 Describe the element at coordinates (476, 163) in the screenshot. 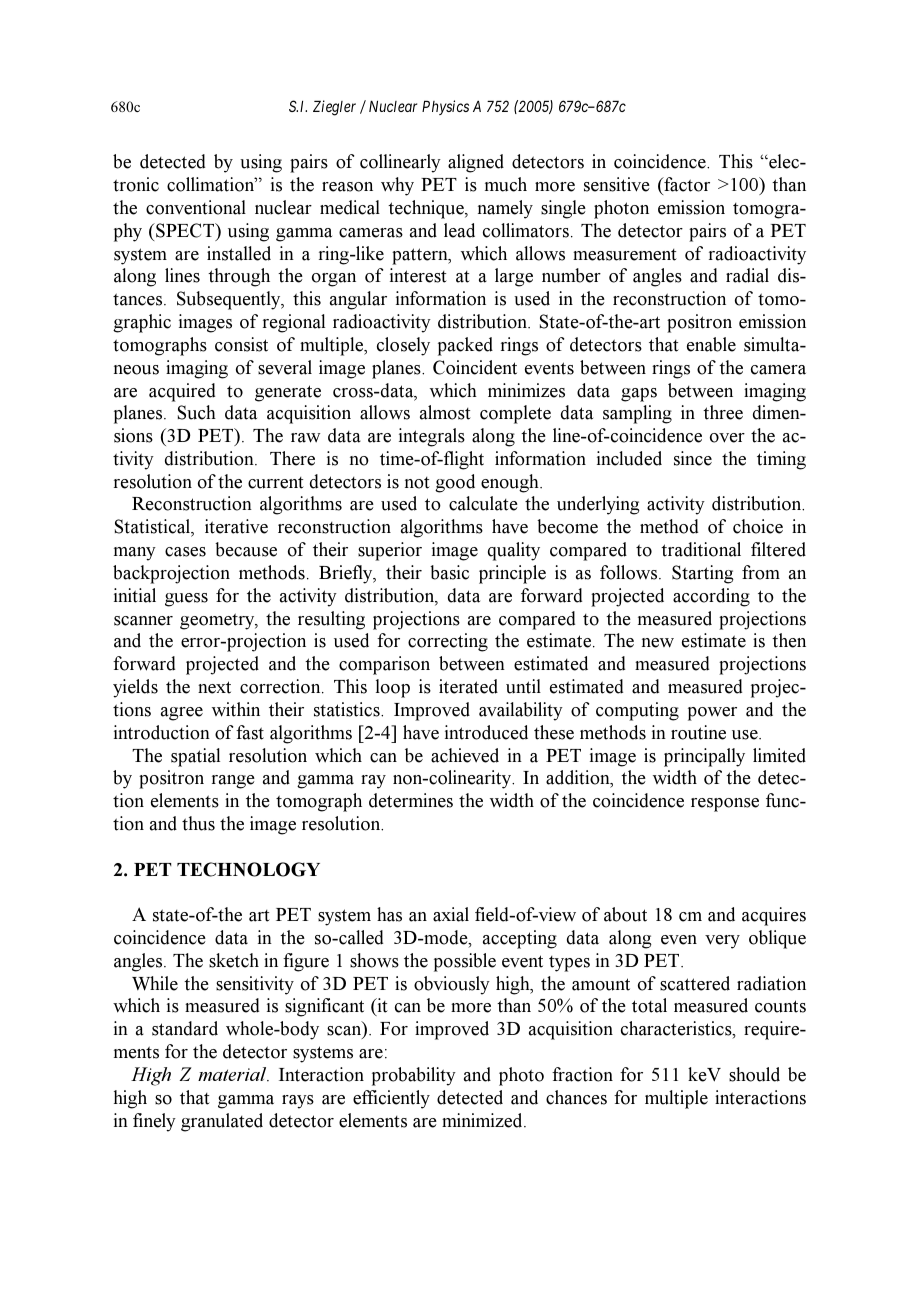

I see `aligned` at that location.
